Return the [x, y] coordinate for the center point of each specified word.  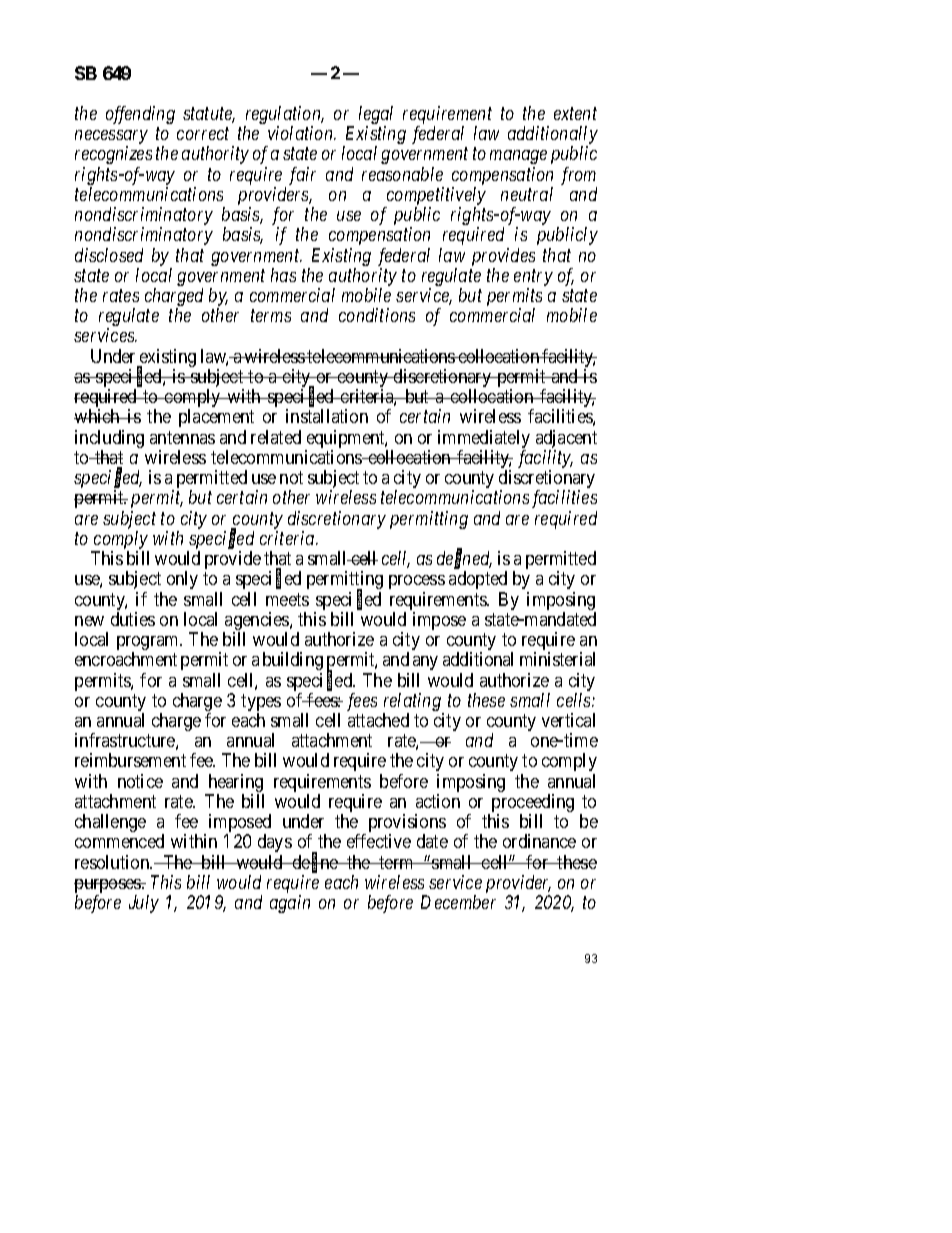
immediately [484, 440]
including [109, 440]
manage [518, 157]
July [144, 904]
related [276, 437]
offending [140, 115]
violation [301, 133]
